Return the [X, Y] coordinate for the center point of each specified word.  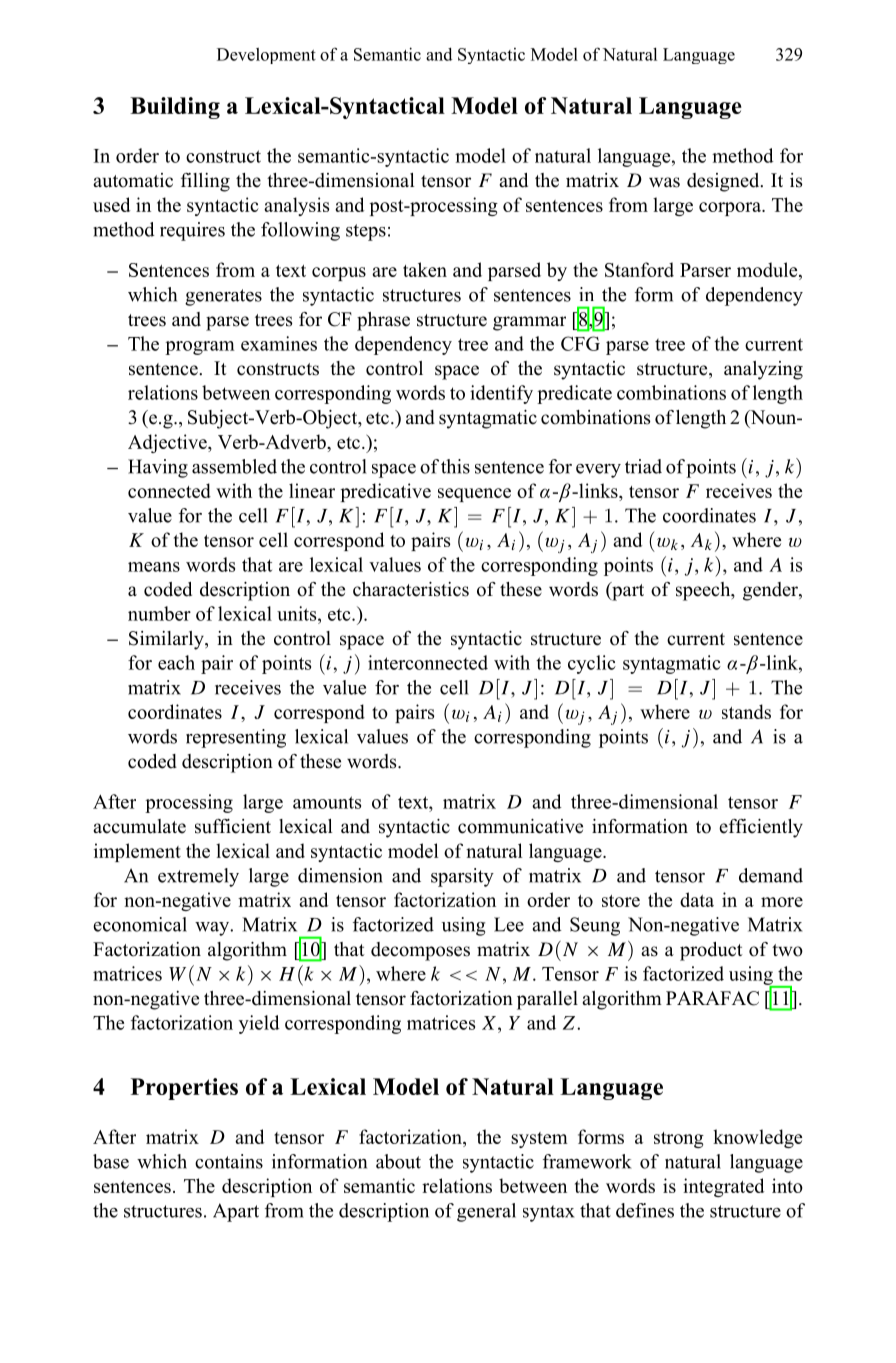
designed [724, 182]
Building [175, 108]
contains [229, 1161]
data [697, 899]
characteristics [411, 589]
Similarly [167, 640]
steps [366, 232]
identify [501, 394]
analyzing [763, 370]
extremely [198, 877]
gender [771, 591]
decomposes [420, 951]
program [200, 348]
